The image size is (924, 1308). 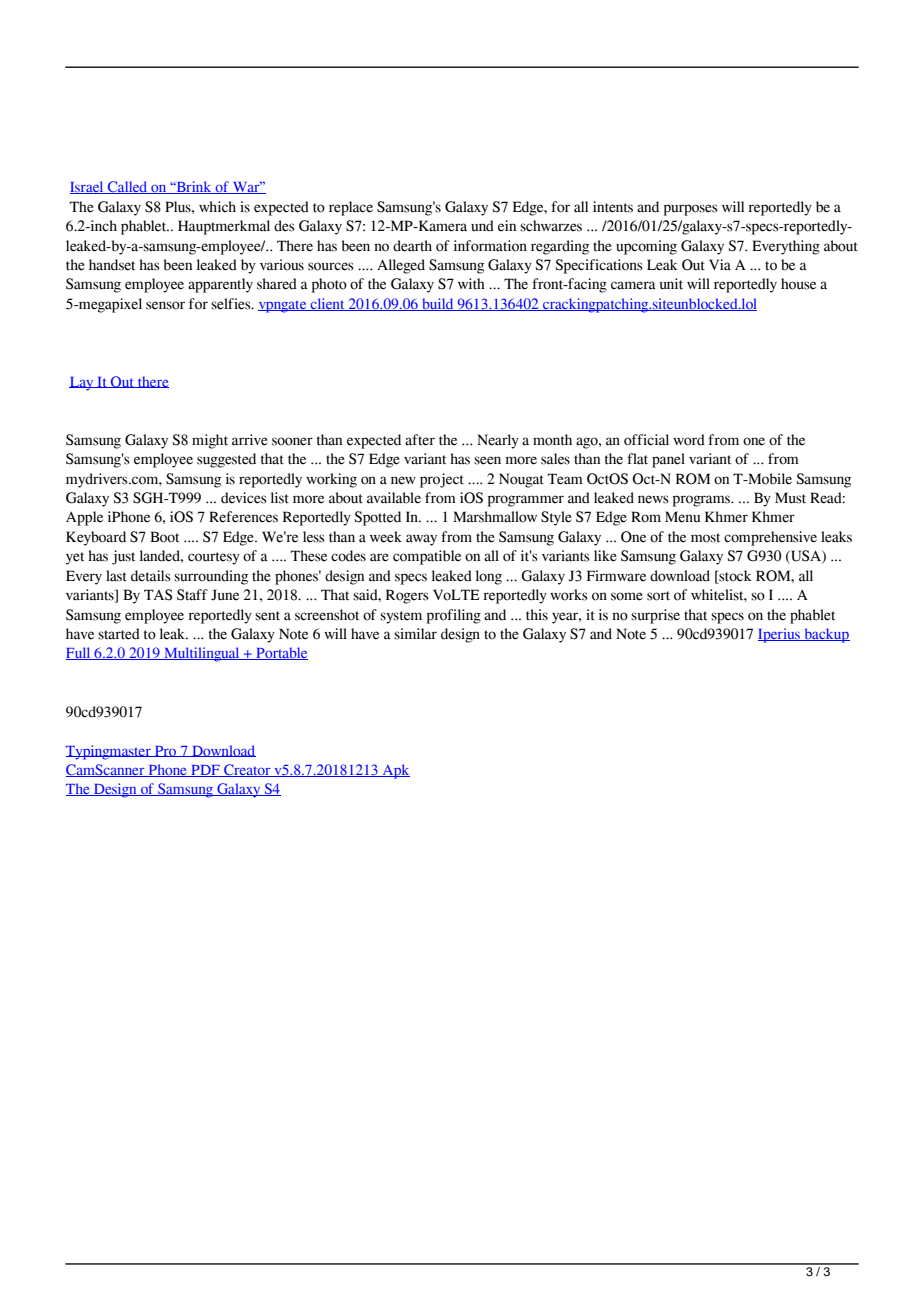 I want to click on PDF, so click(x=205, y=771).
